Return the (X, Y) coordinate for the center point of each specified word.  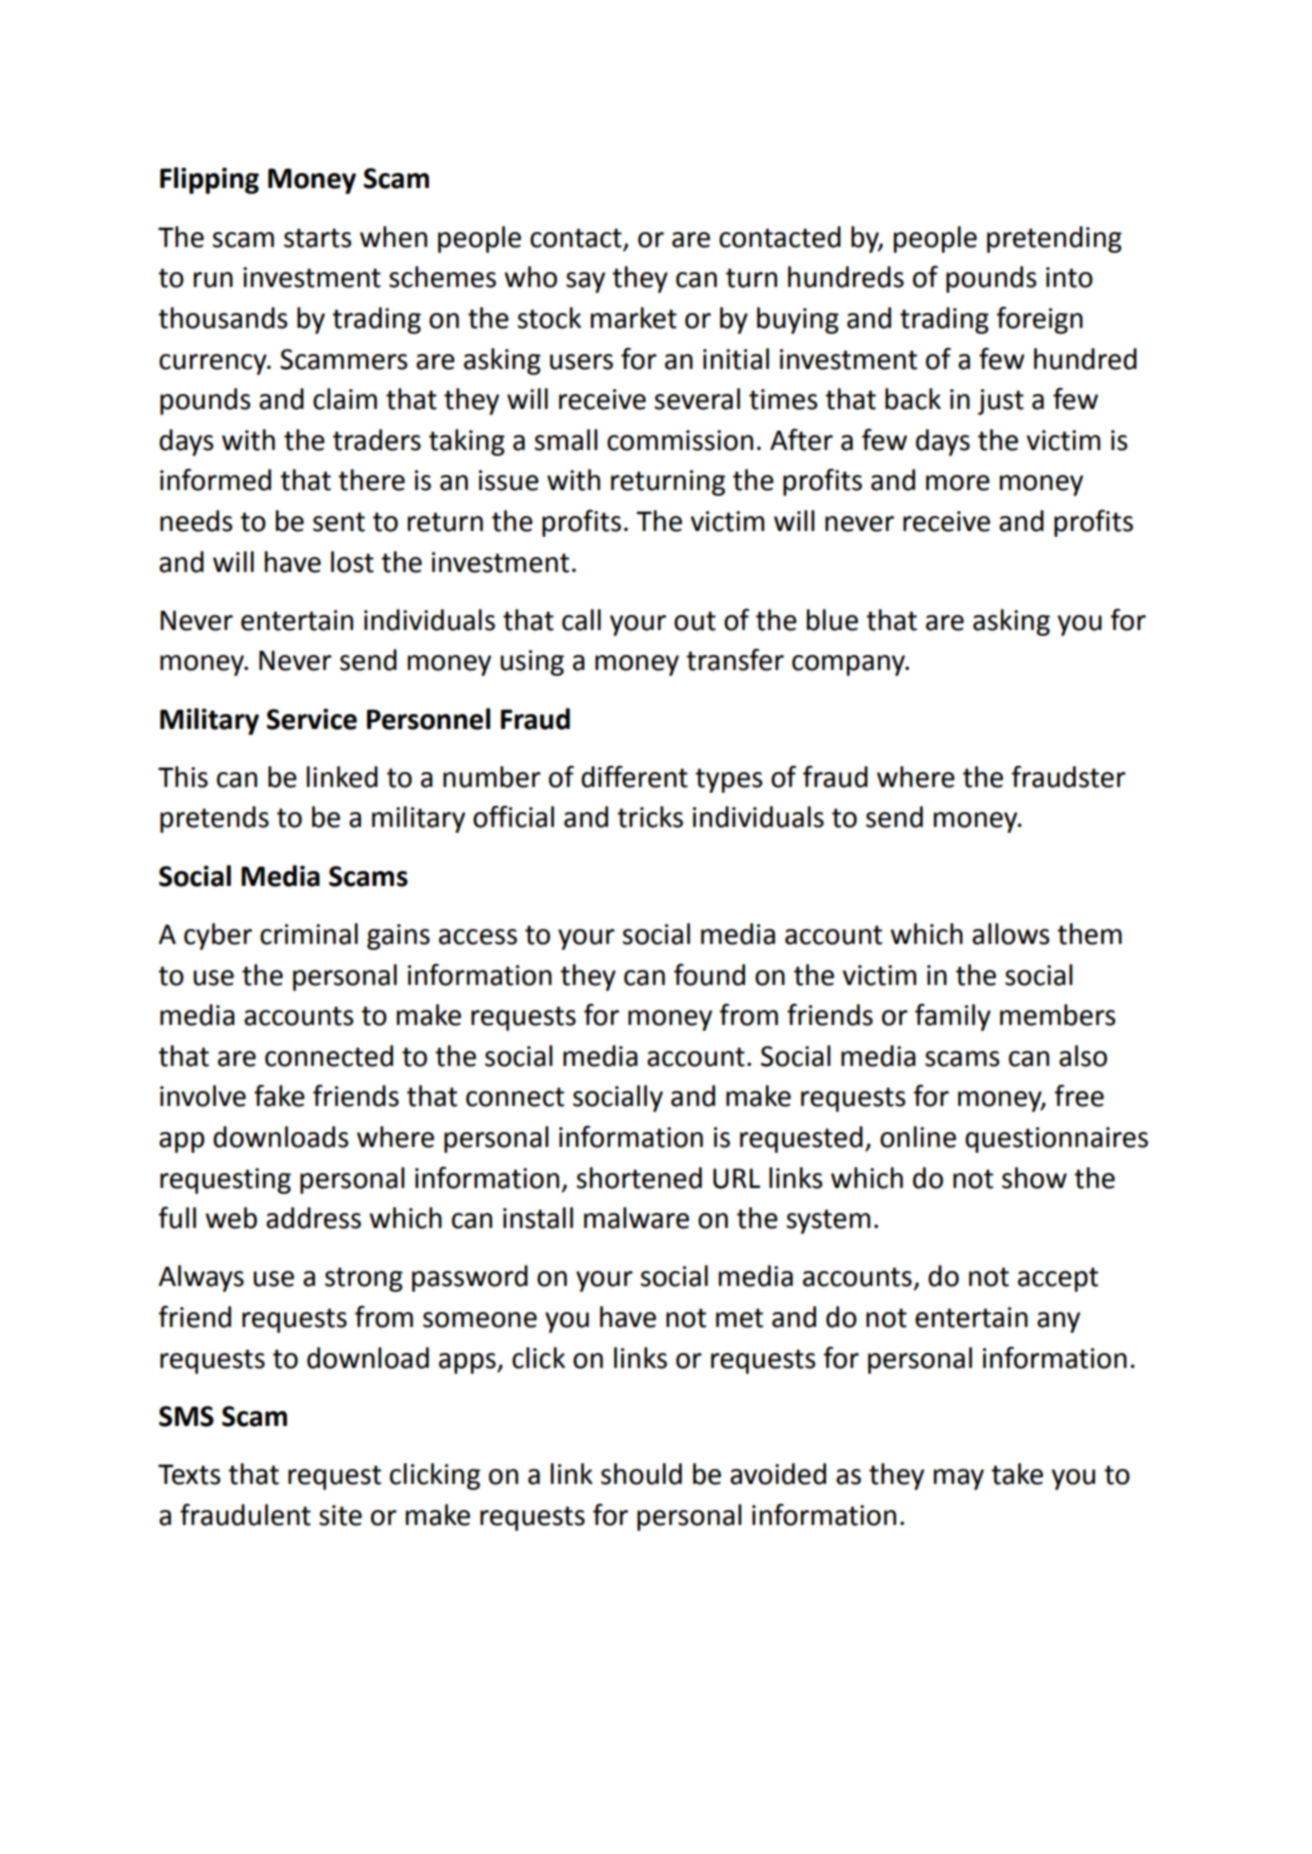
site (340, 1515)
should (641, 1474)
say (585, 282)
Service (312, 719)
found (709, 975)
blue (832, 620)
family (953, 1017)
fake (279, 1096)
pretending (1054, 239)
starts (318, 238)
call (581, 620)
